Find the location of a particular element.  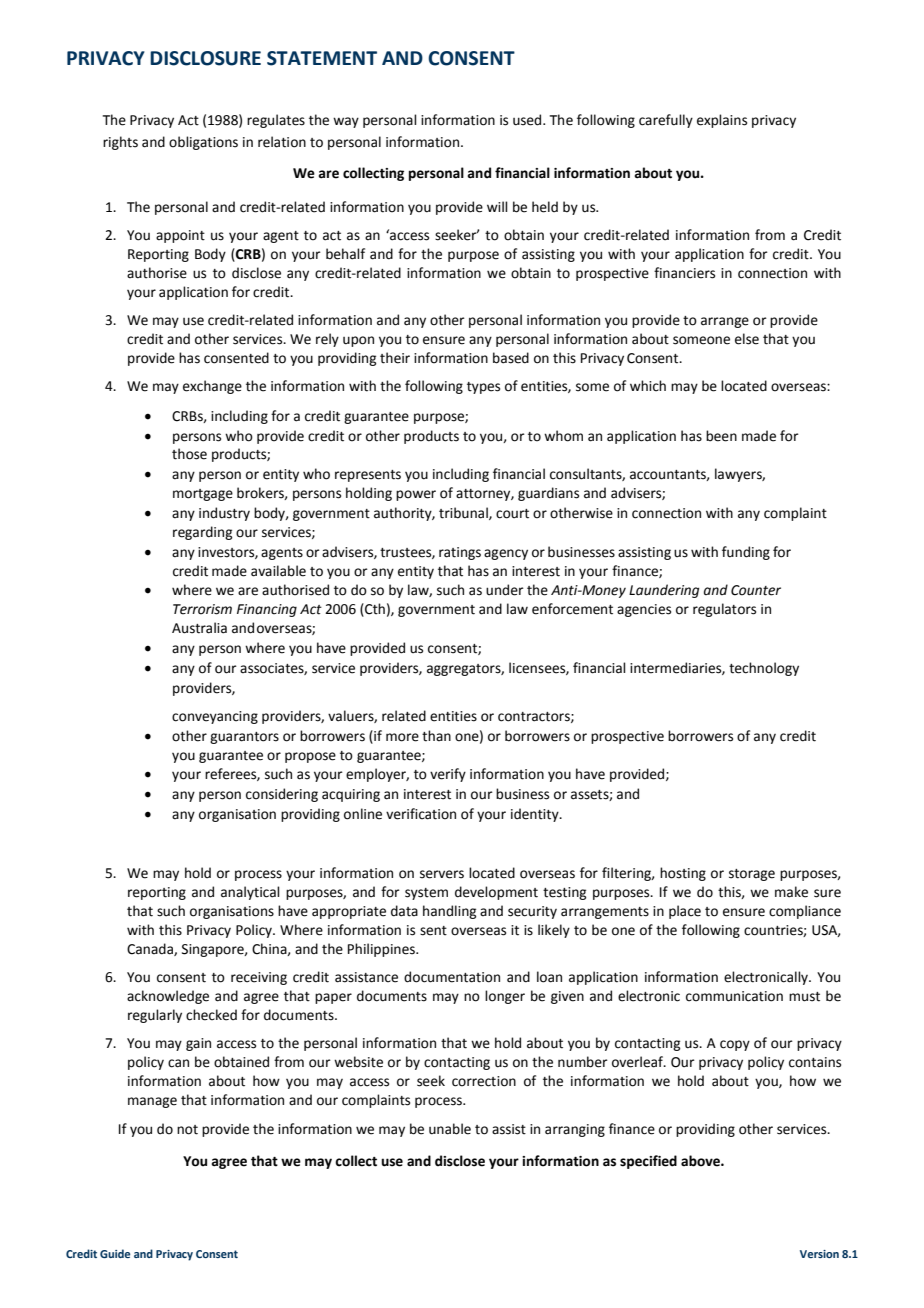

explains is located at coordinates (722, 121).
